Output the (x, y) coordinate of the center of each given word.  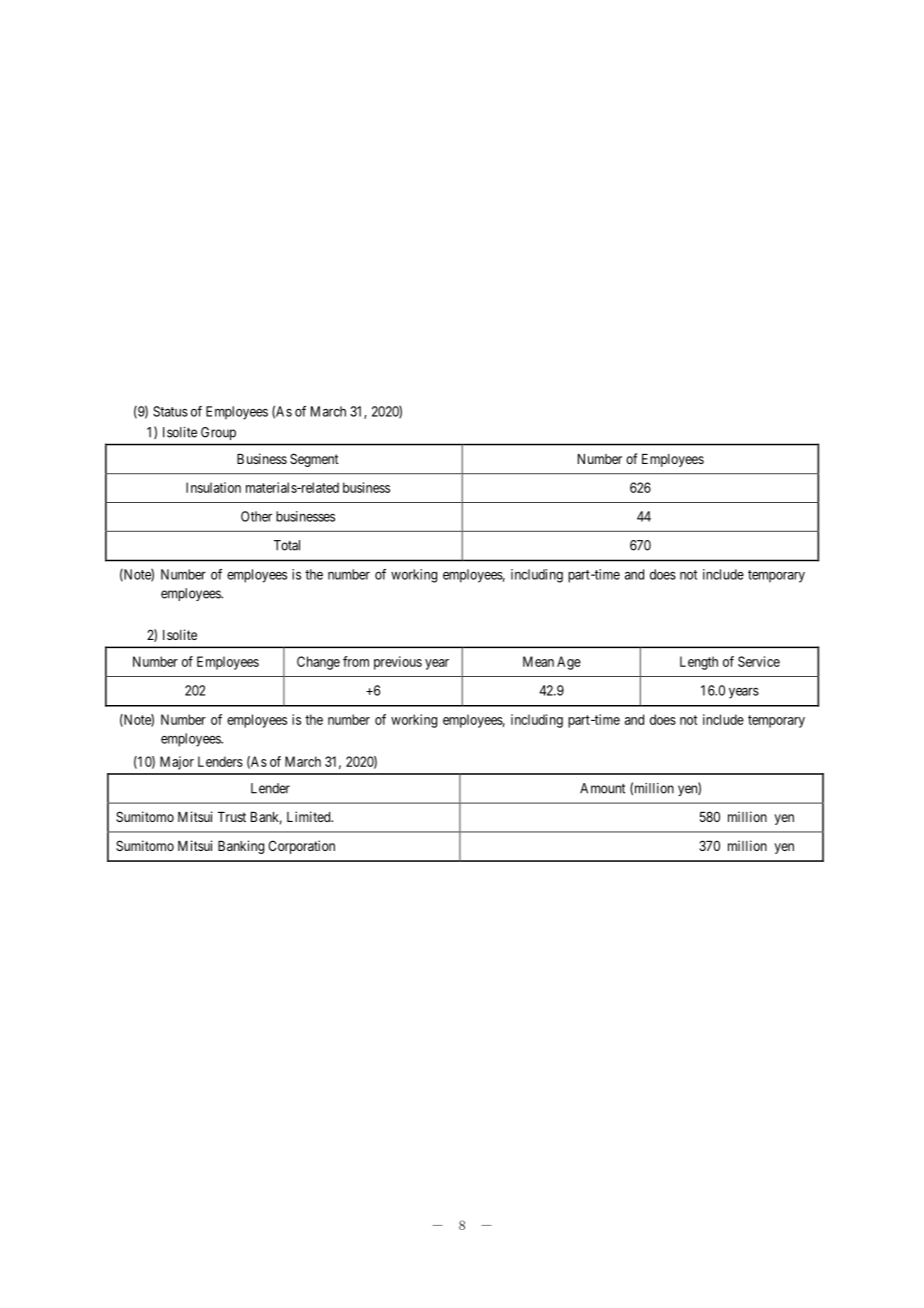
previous (398, 663)
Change (318, 663)
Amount (602, 788)
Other (256, 516)
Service (759, 661)
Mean (538, 661)
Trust (232, 817)
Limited (310, 816)
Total (287, 545)
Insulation (213, 487)
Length (699, 663)
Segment (314, 460)
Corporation (301, 847)
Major (177, 763)
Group (218, 433)
